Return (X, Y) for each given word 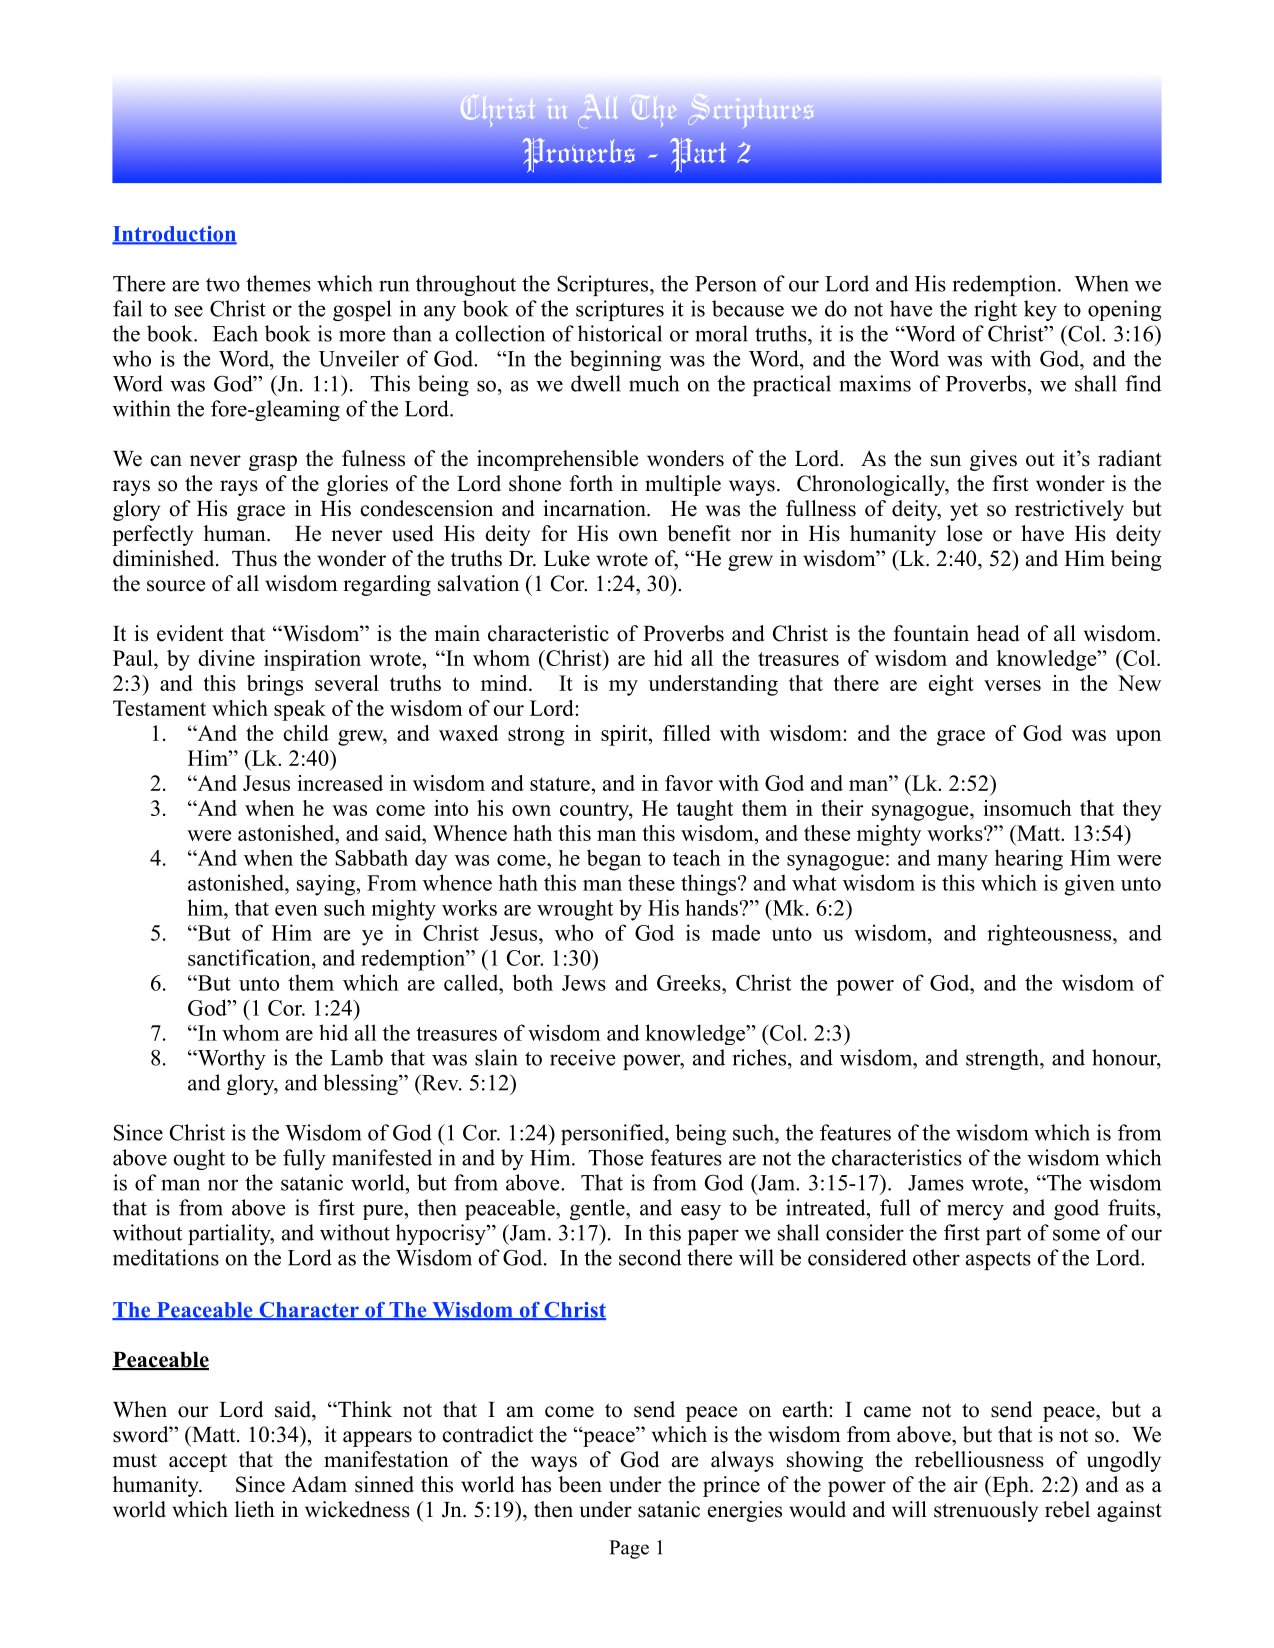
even (296, 910)
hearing (1029, 860)
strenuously (986, 1511)
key (1040, 310)
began (614, 860)
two (223, 285)
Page (629, 1549)
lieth (255, 1509)
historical (620, 333)
